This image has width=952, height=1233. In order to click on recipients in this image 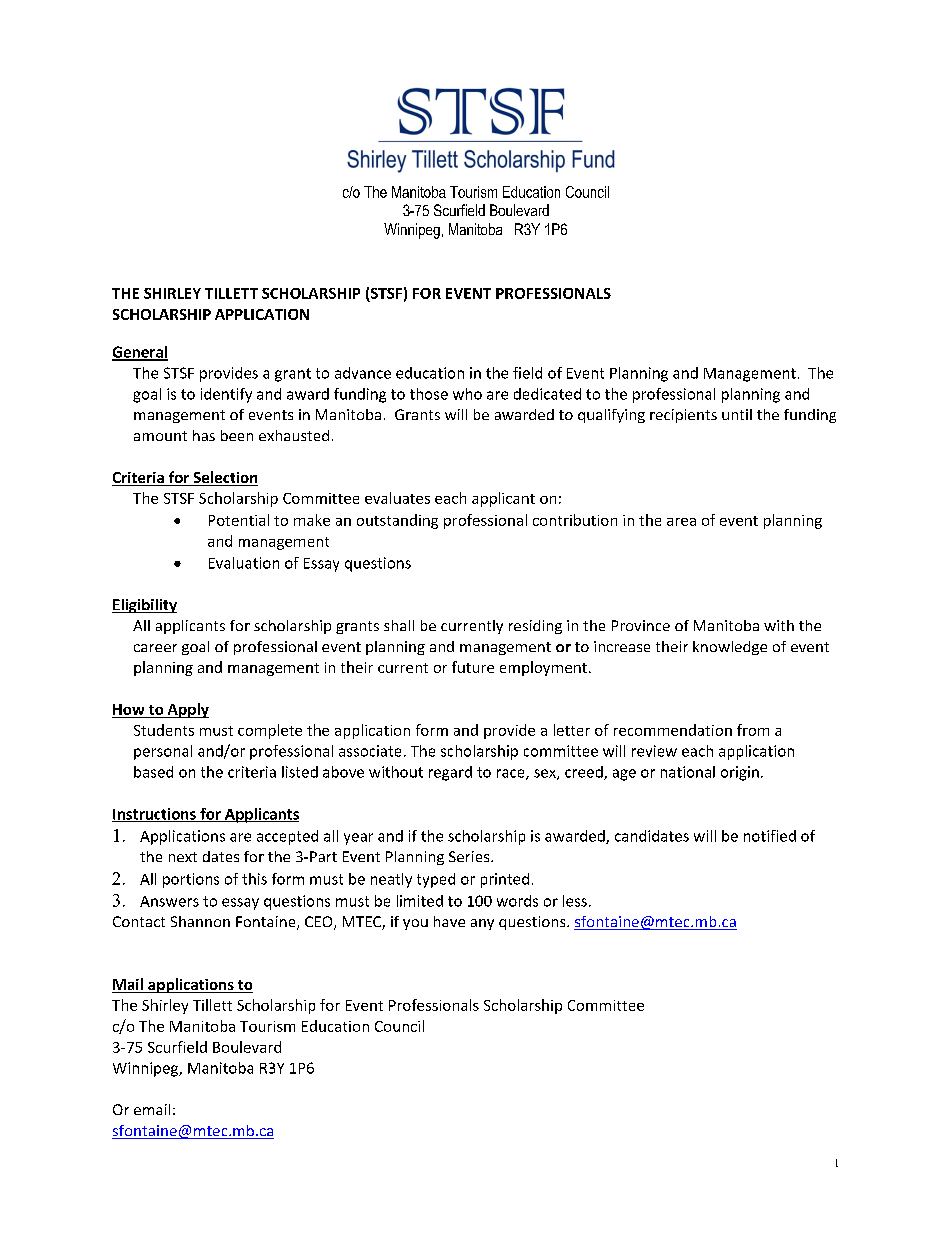, I will do `click(683, 416)`.
